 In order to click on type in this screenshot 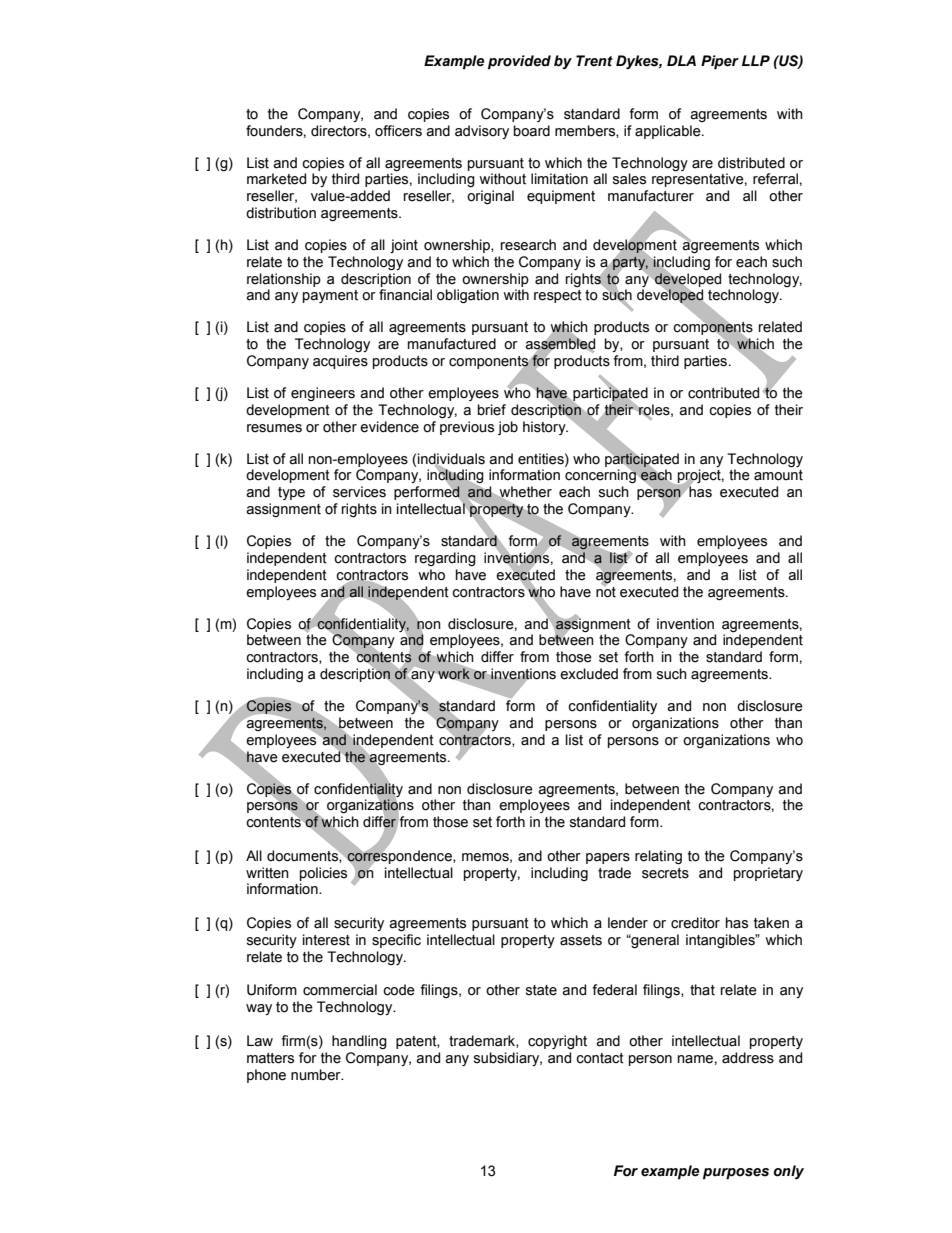, I will do `click(291, 493)`.
